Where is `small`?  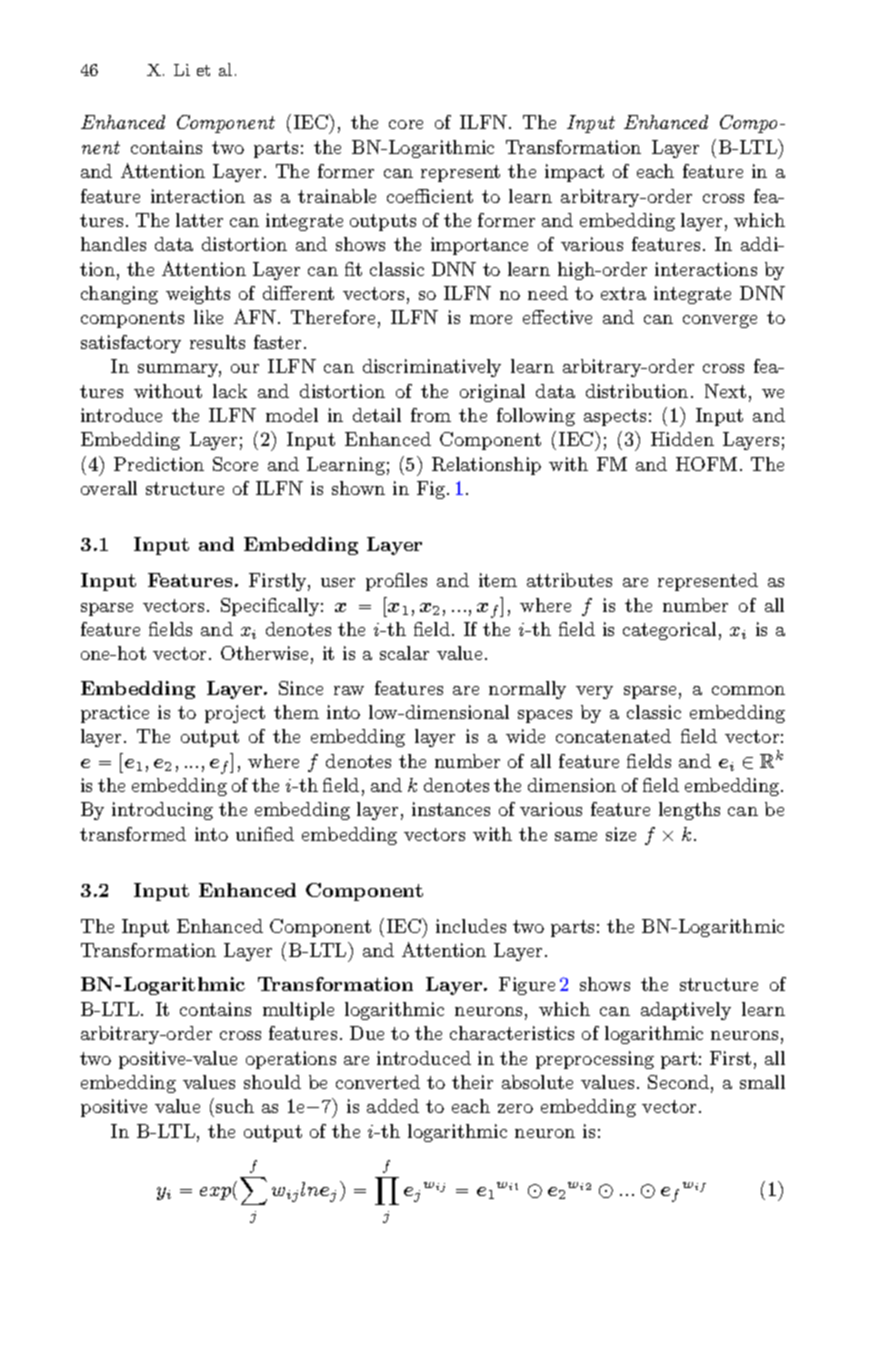
small is located at coordinates (762, 1082).
